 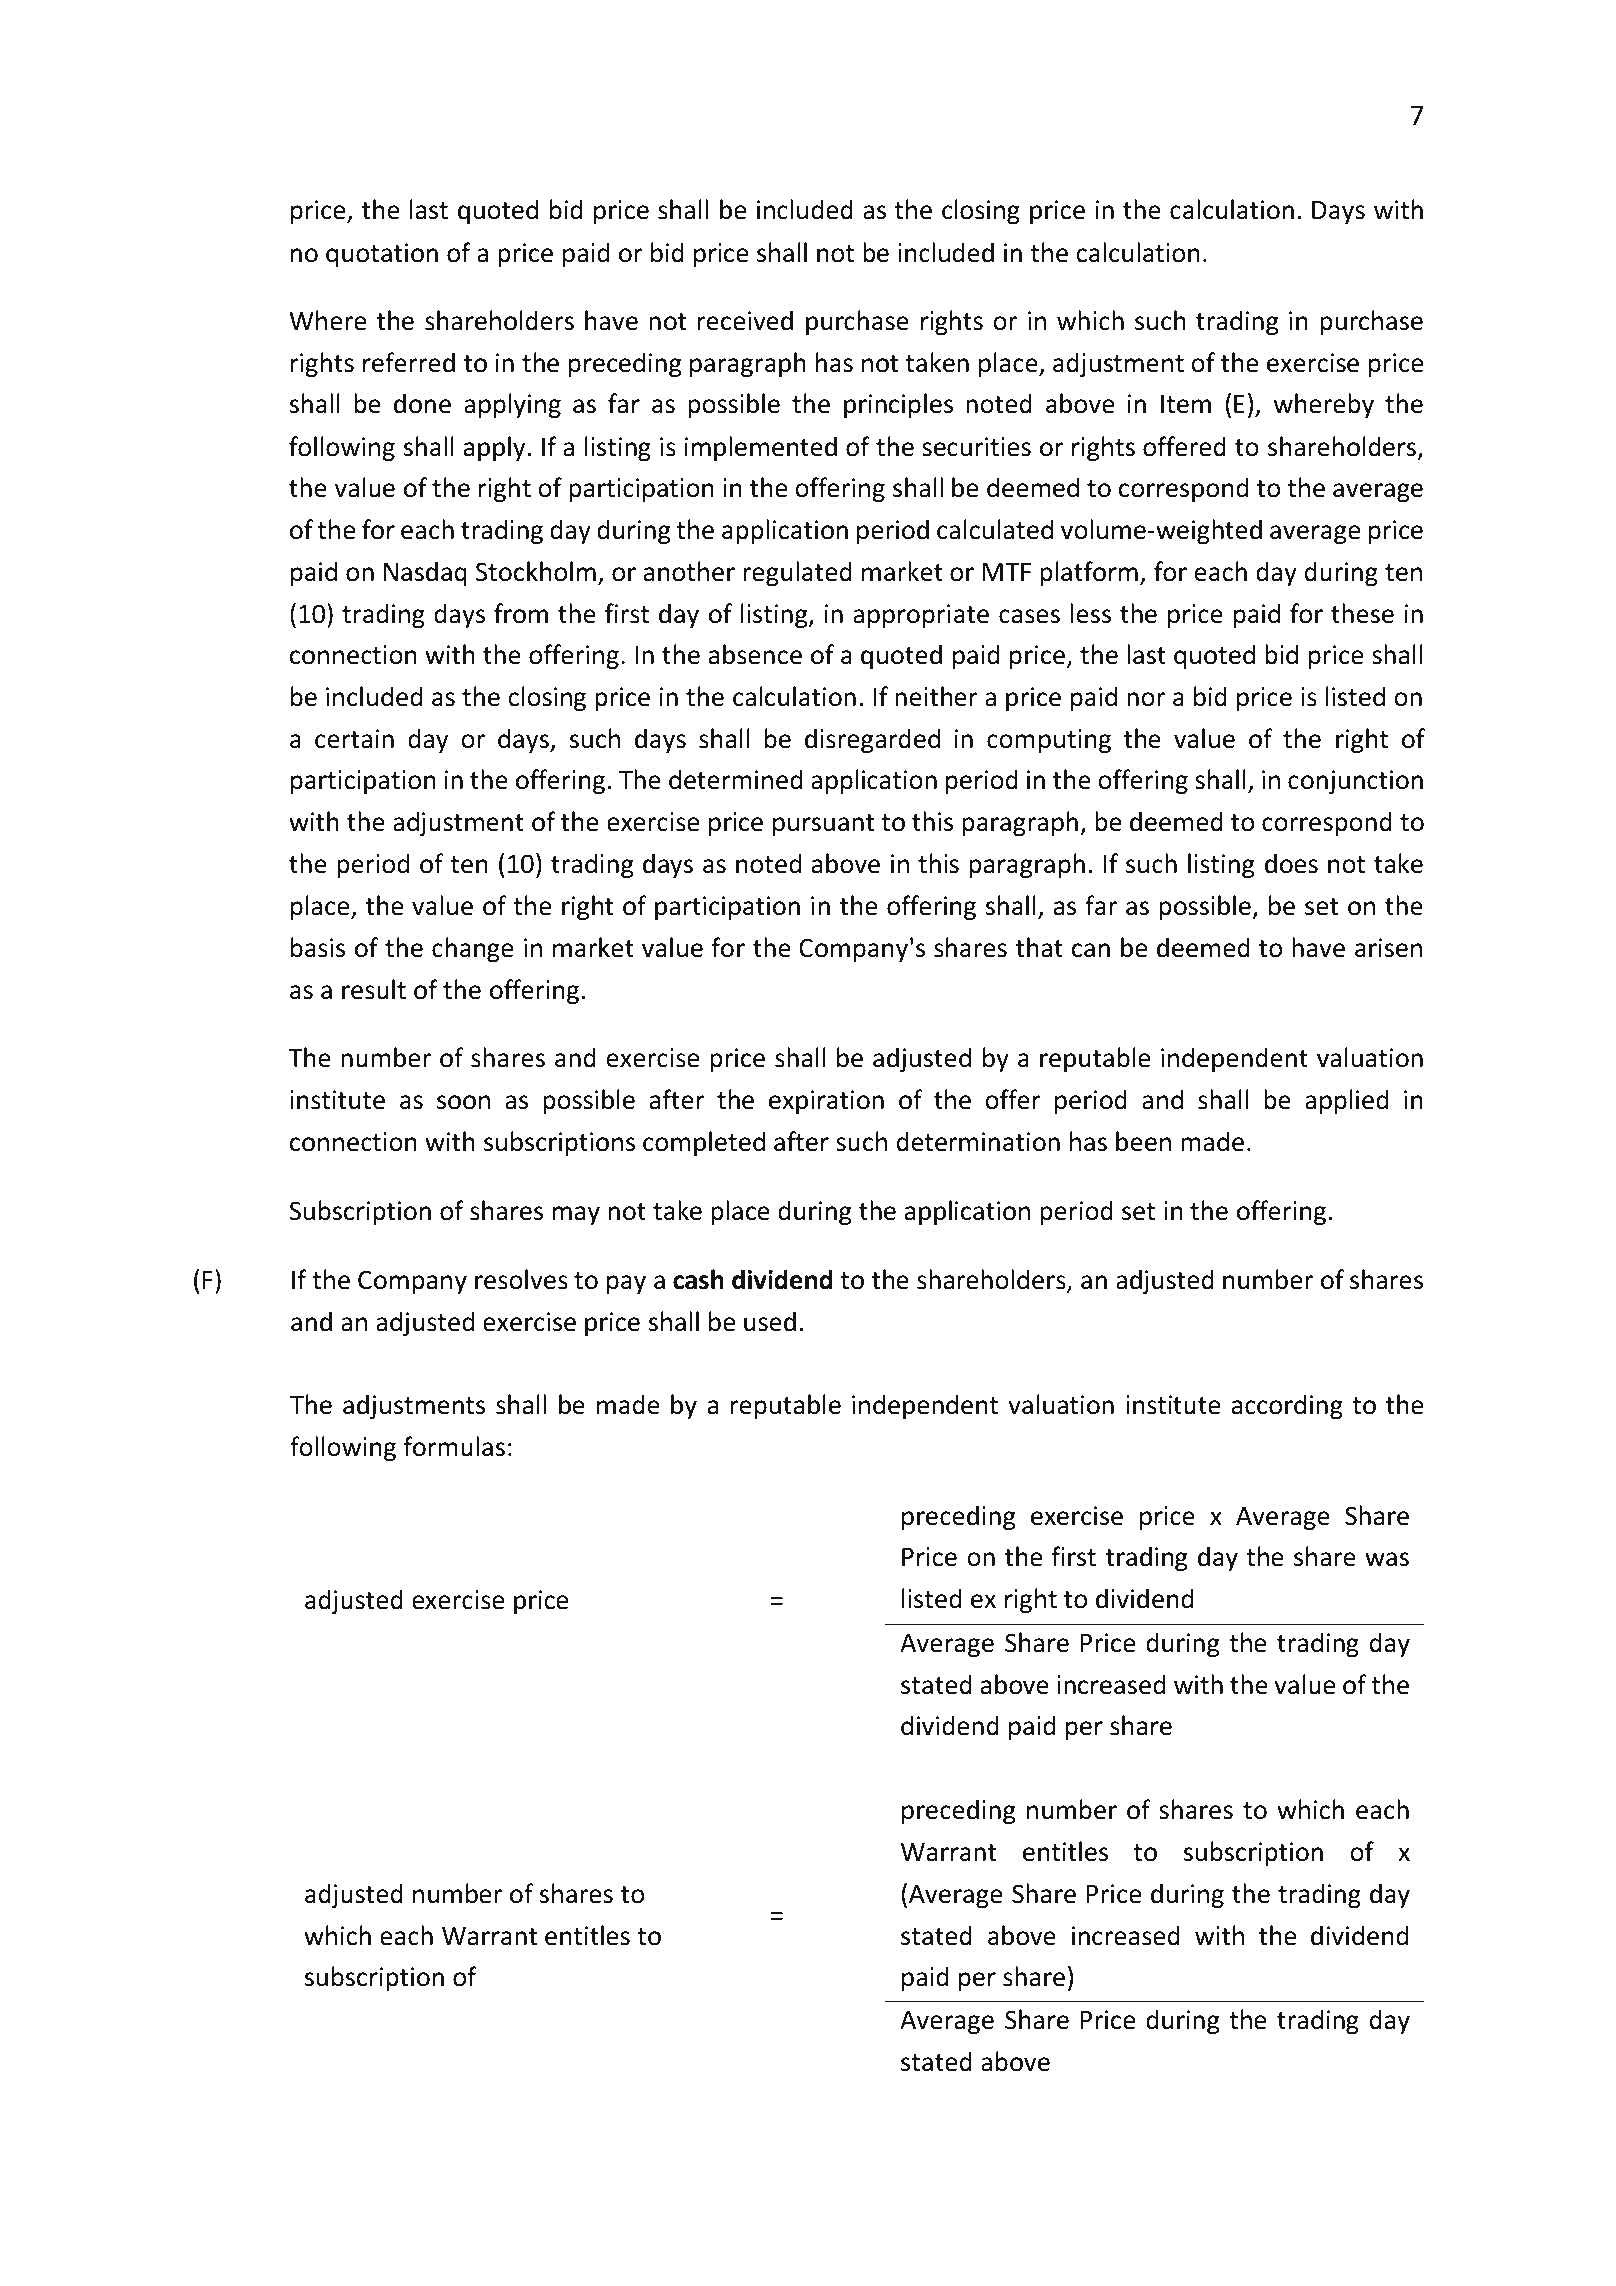 What do you see at coordinates (382, 255) in the screenshot?
I see `quotation` at bounding box center [382, 255].
